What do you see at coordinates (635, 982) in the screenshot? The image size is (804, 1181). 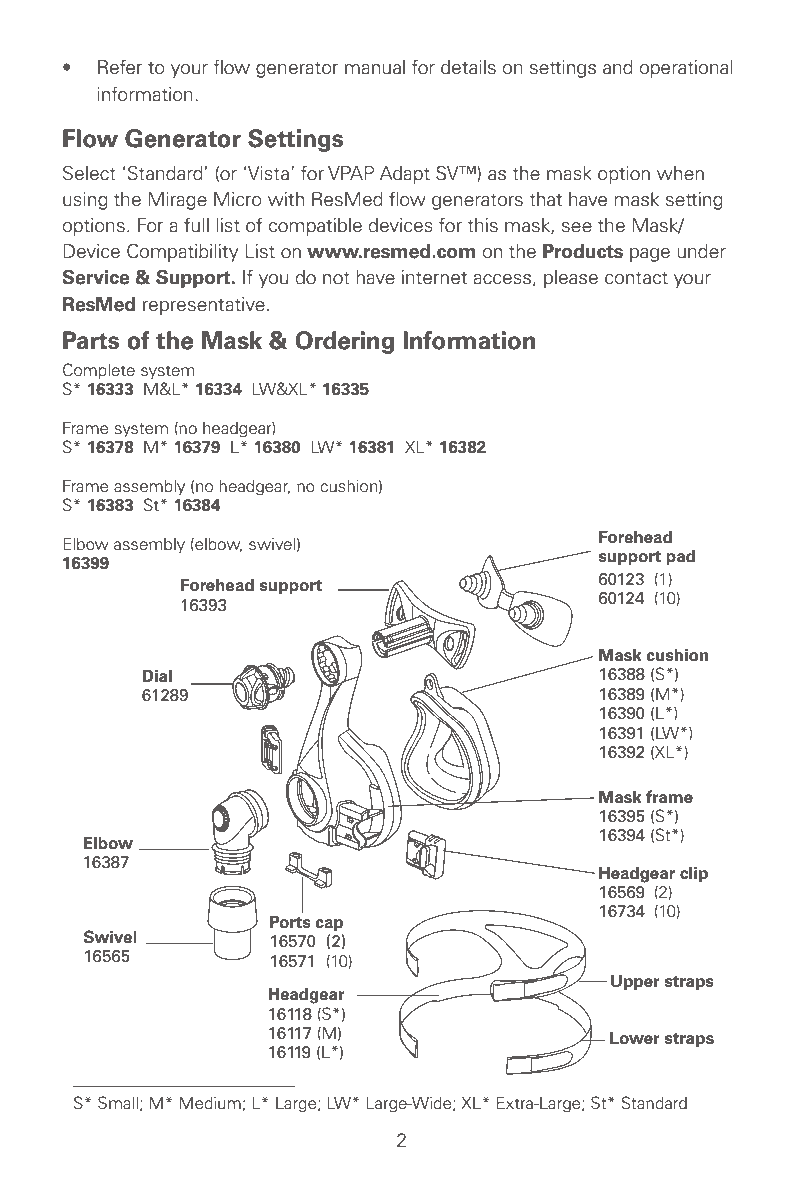 I see `Upper` at bounding box center [635, 982].
